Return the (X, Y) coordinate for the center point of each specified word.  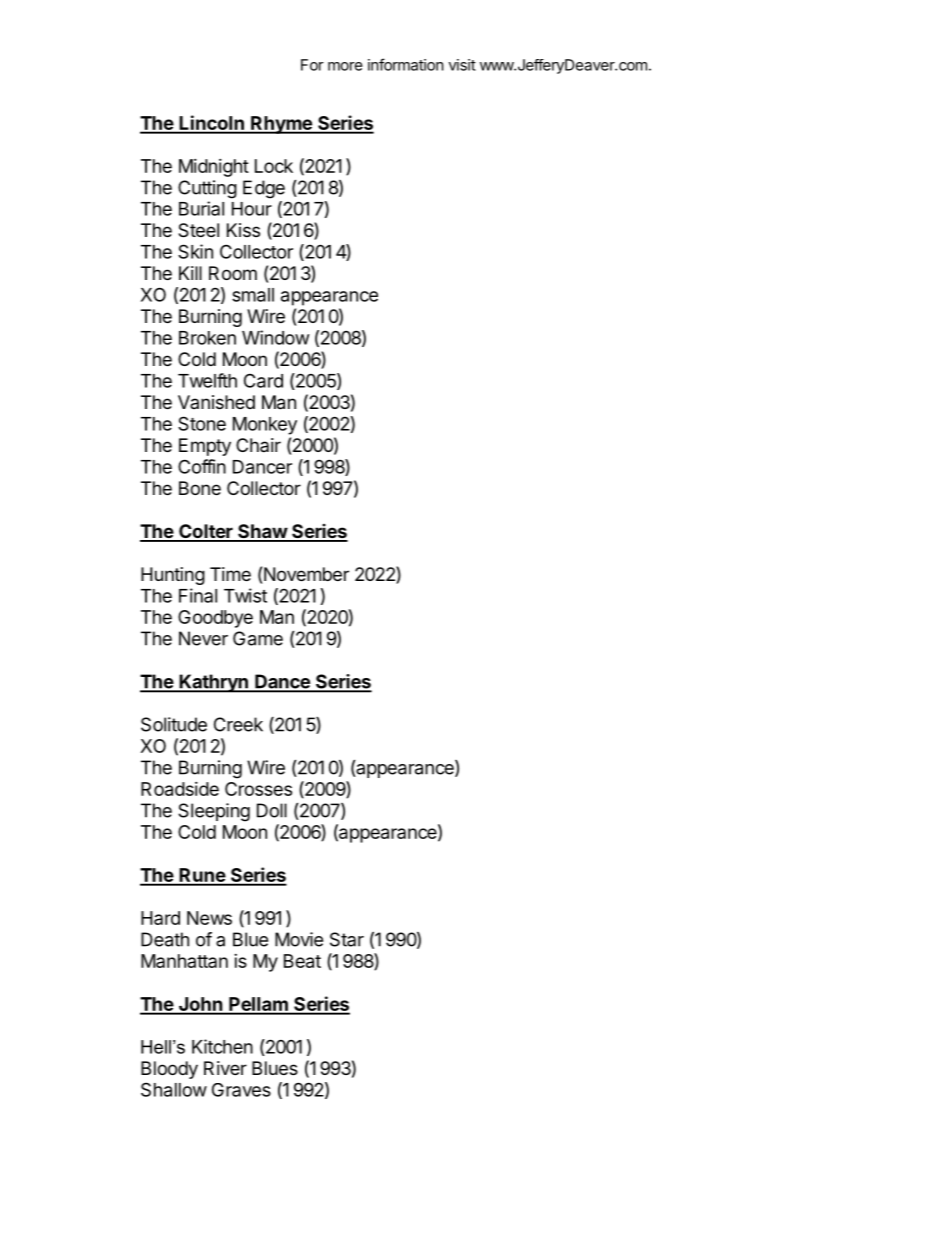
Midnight (214, 168)
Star (347, 939)
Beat (302, 961)
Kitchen (222, 1046)
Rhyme (281, 125)
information (406, 64)
